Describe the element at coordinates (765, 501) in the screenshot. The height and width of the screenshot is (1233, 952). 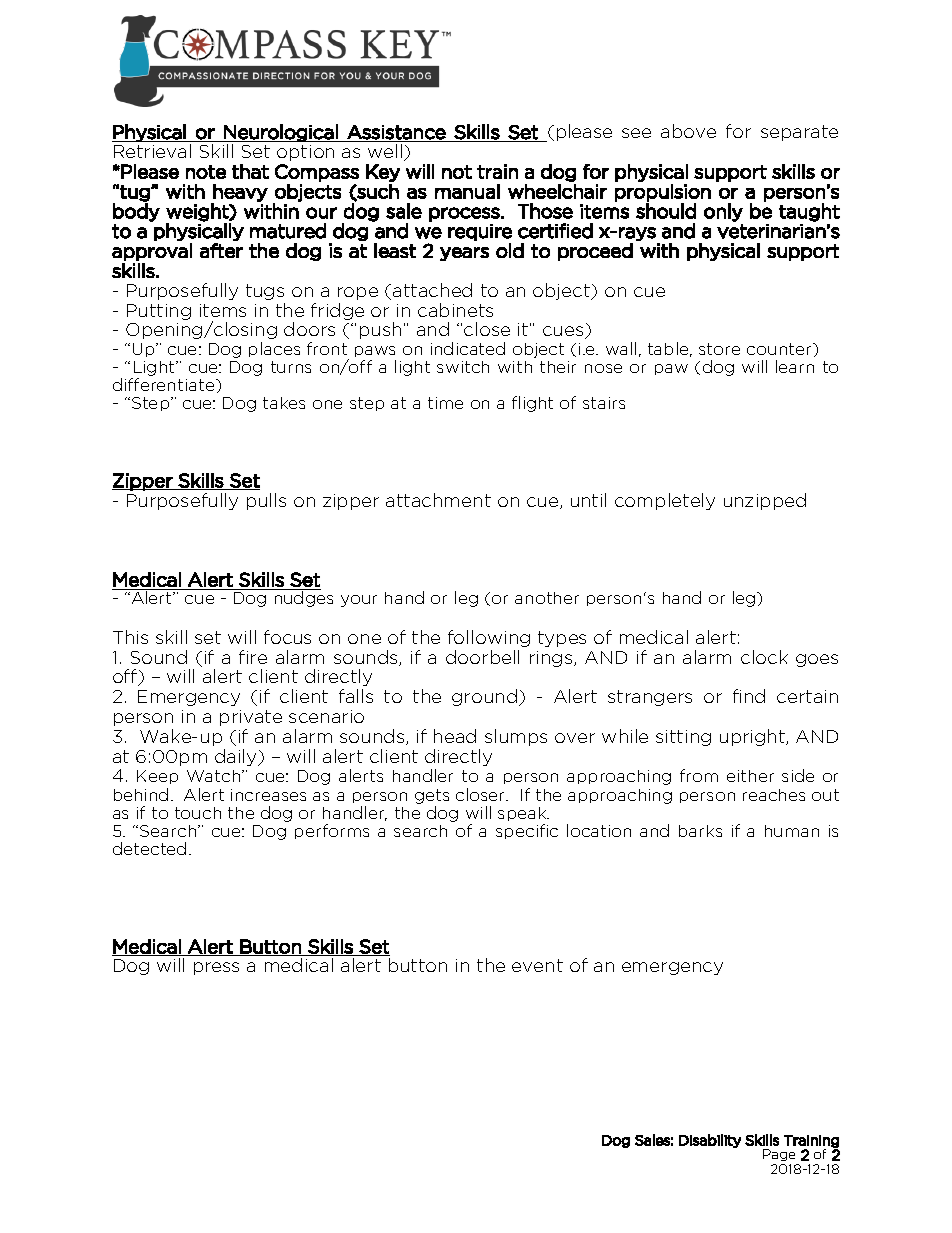
I see `unzipped` at that location.
